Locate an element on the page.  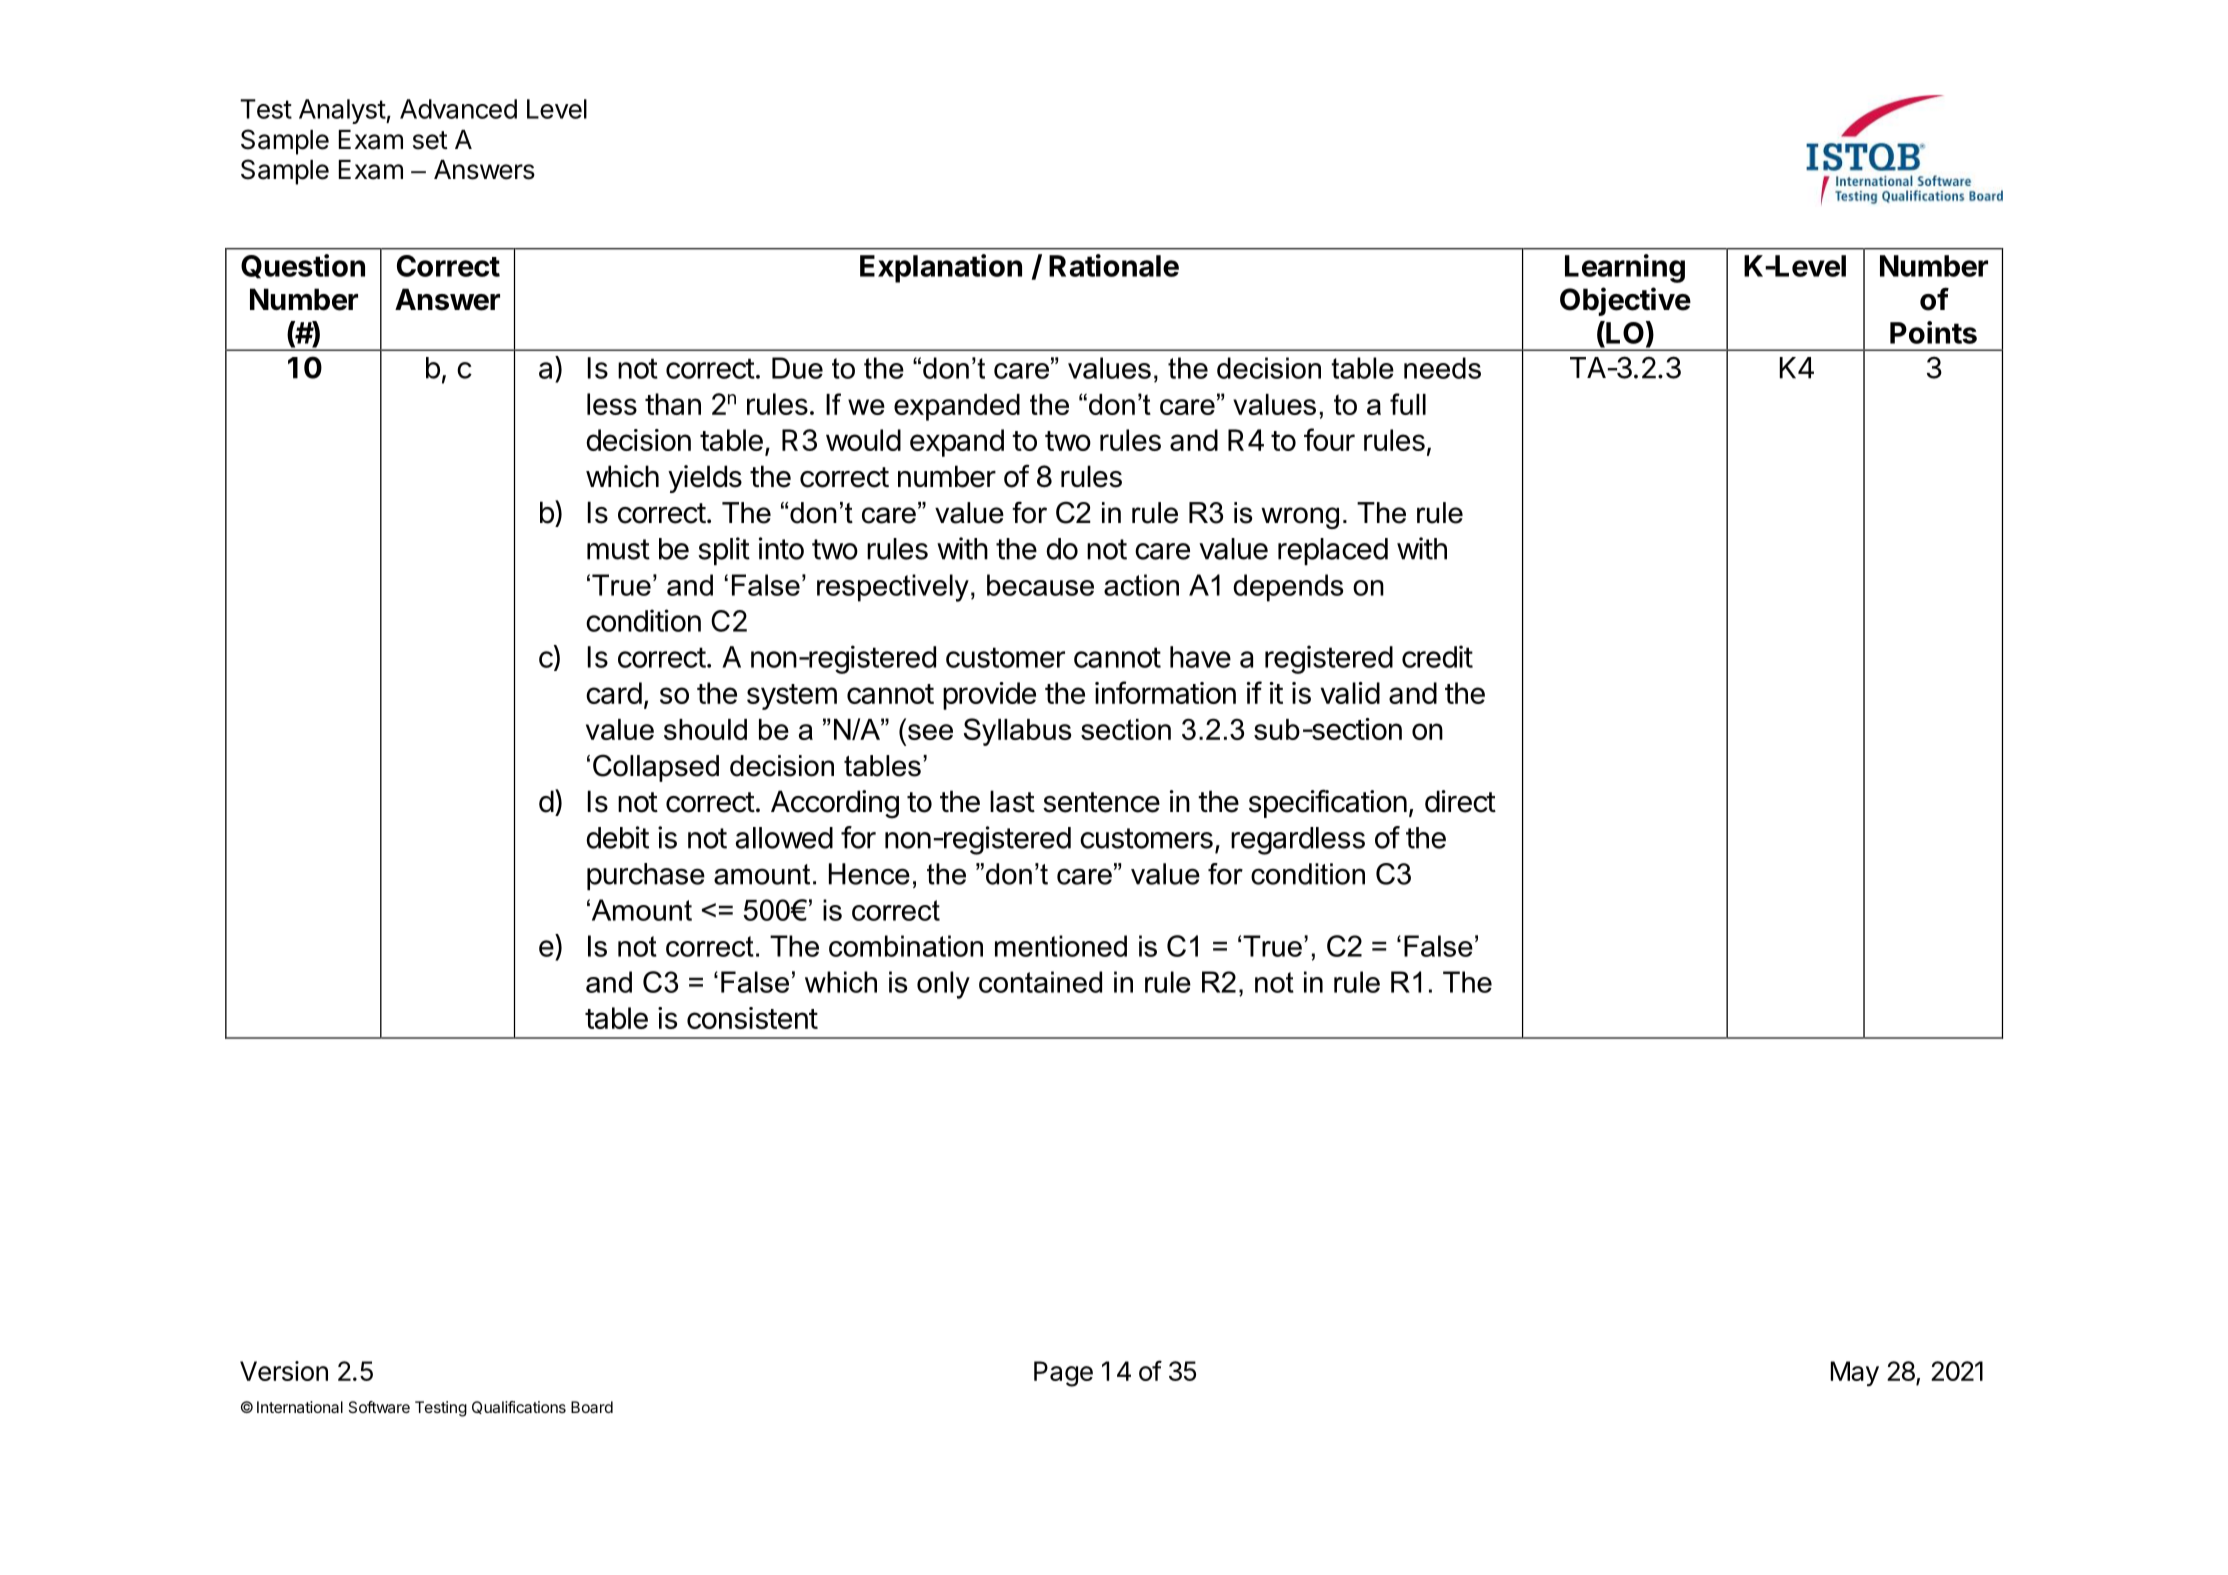
credit is located at coordinates (1437, 656).
